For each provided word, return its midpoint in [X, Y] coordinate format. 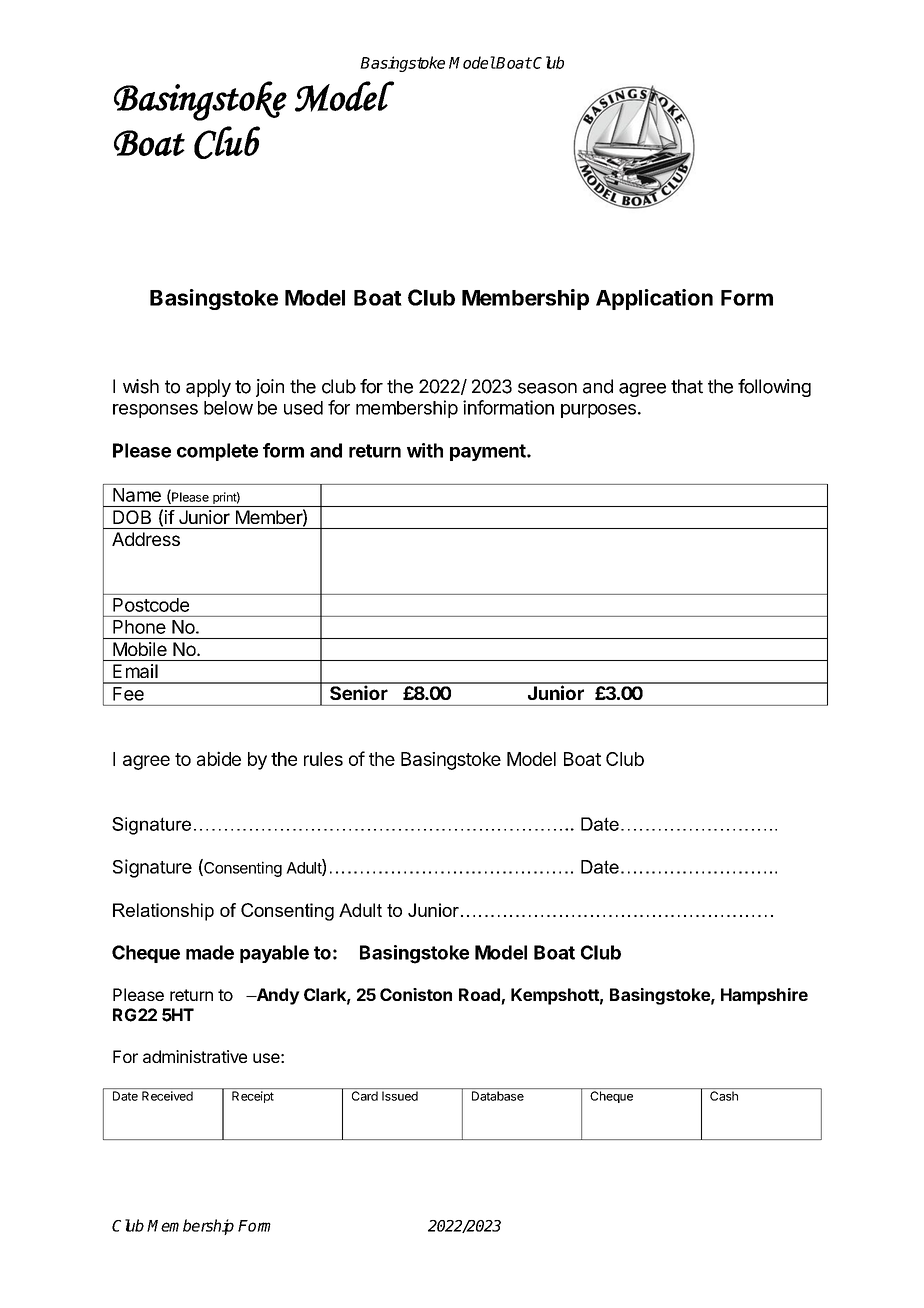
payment [489, 452]
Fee [128, 694]
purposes [598, 411]
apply [208, 388]
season [547, 388]
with [425, 450]
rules [323, 759]
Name [137, 495]
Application [654, 299]
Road [479, 994]
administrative [195, 1056]
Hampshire [764, 996]
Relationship [163, 912]
